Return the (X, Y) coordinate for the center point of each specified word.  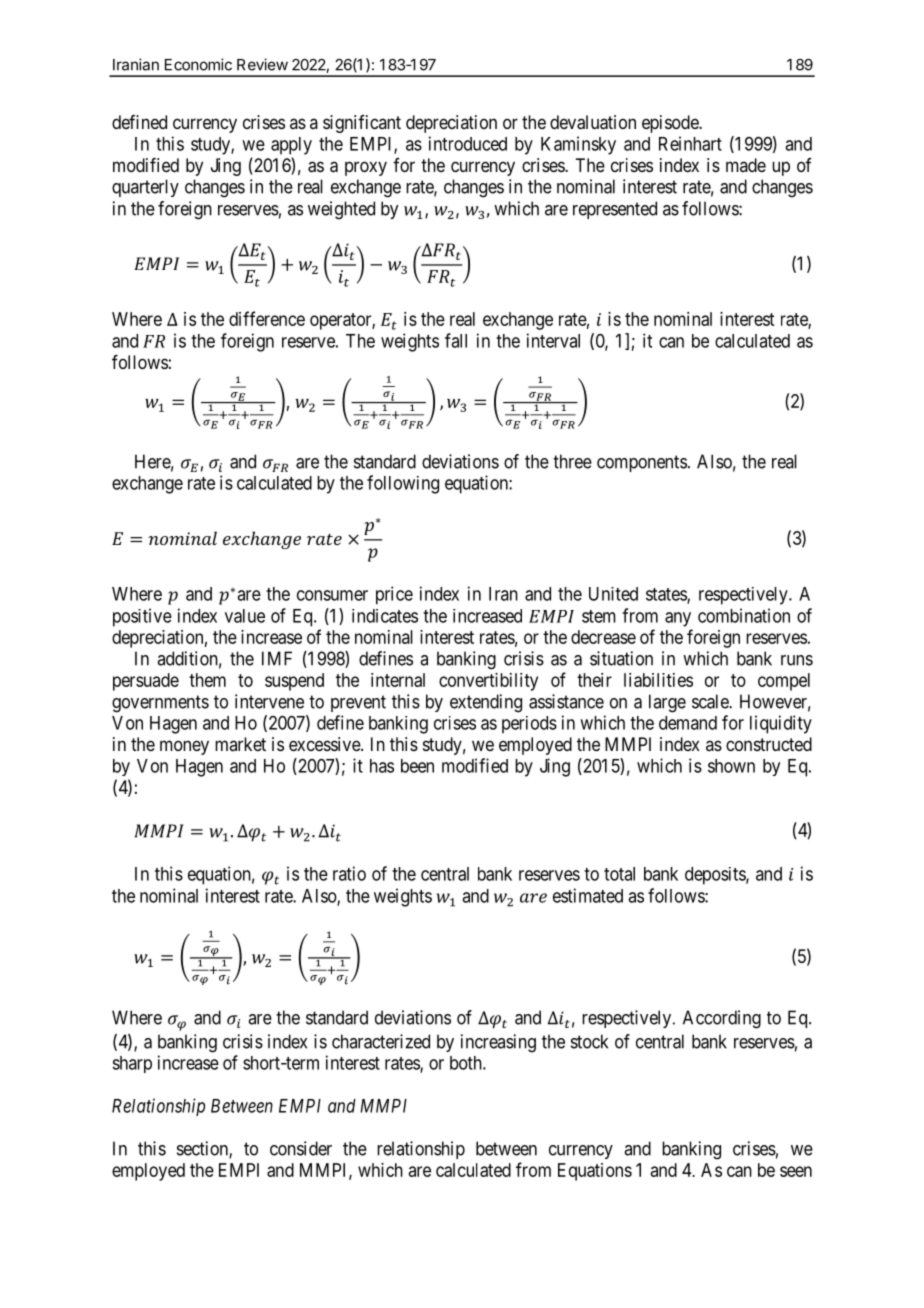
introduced (468, 143)
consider (301, 1148)
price (394, 595)
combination (744, 615)
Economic (198, 64)
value (245, 616)
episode (671, 124)
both (467, 1063)
